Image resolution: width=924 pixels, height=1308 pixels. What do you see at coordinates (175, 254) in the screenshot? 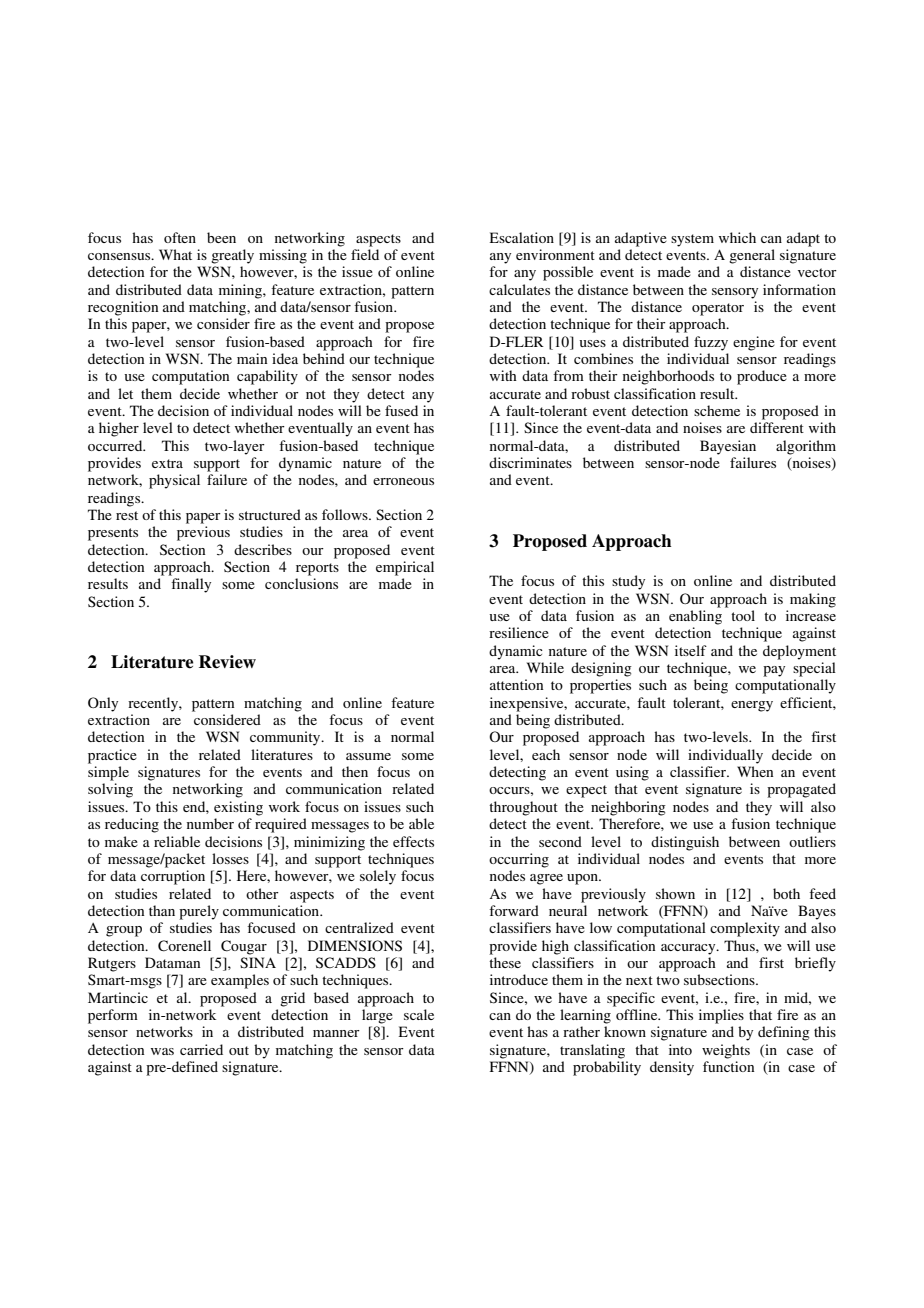
I see `What` at bounding box center [175, 254].
